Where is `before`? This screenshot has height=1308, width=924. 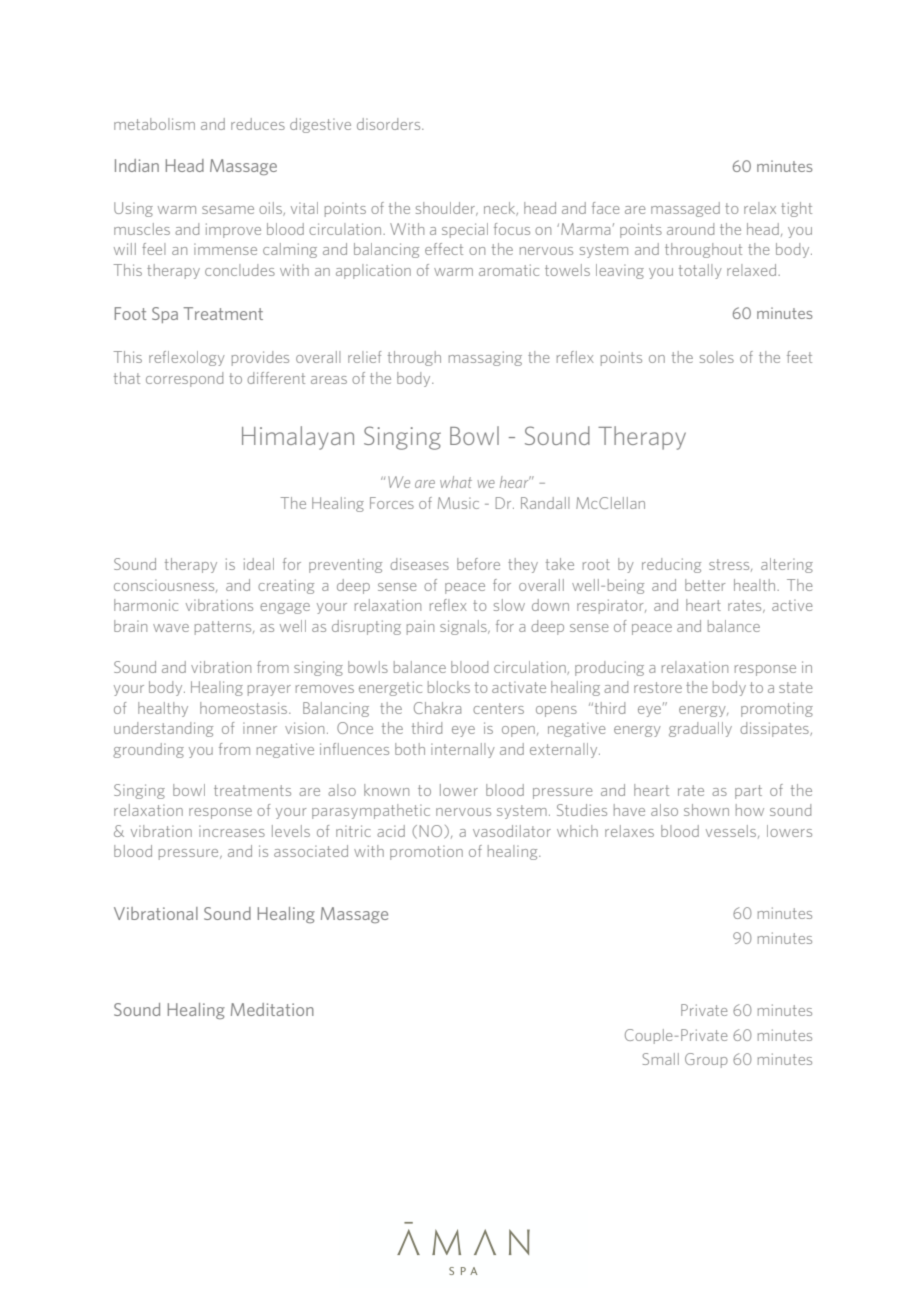 before is located at coordinates (478, 564).
